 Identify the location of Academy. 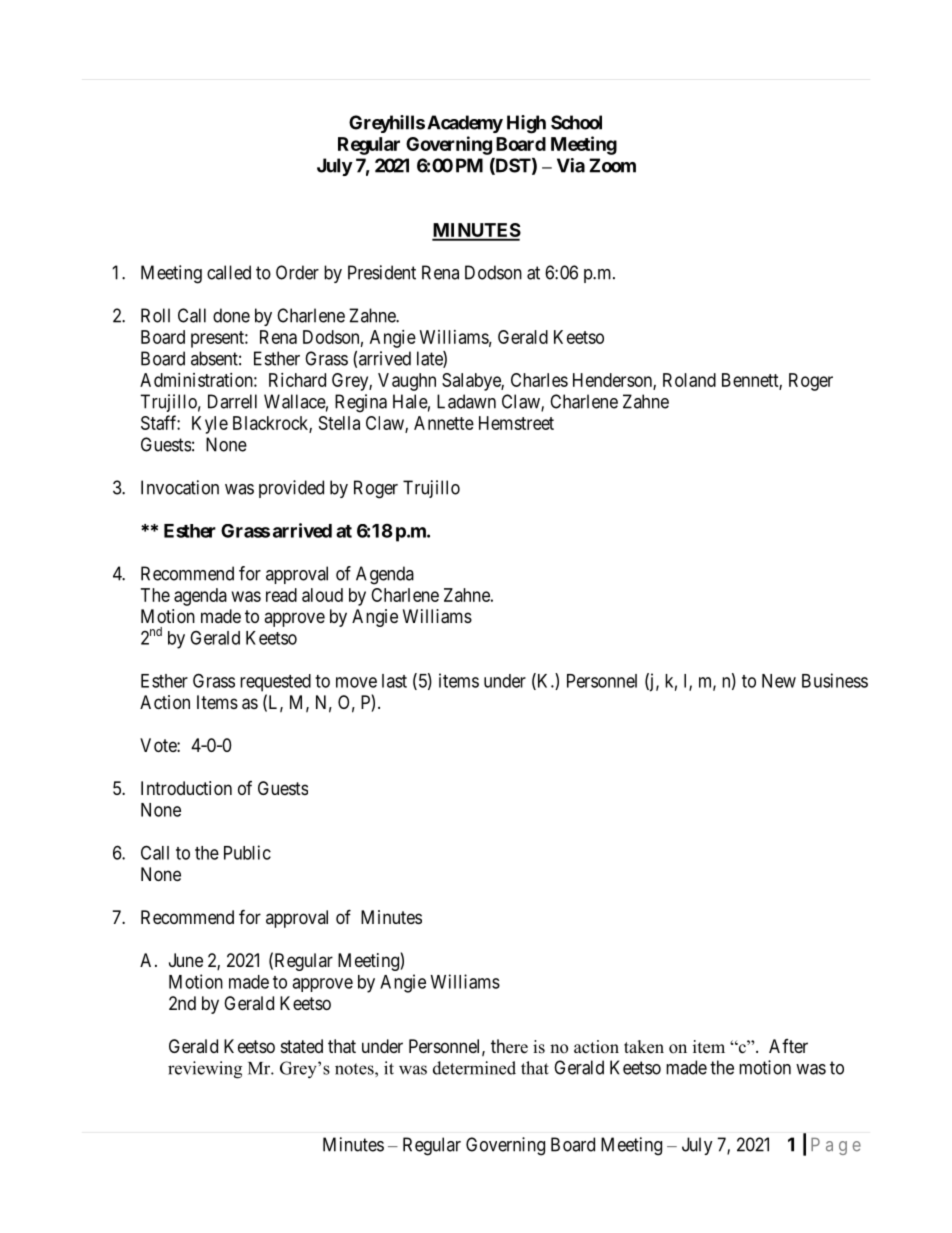
(465, 124).
